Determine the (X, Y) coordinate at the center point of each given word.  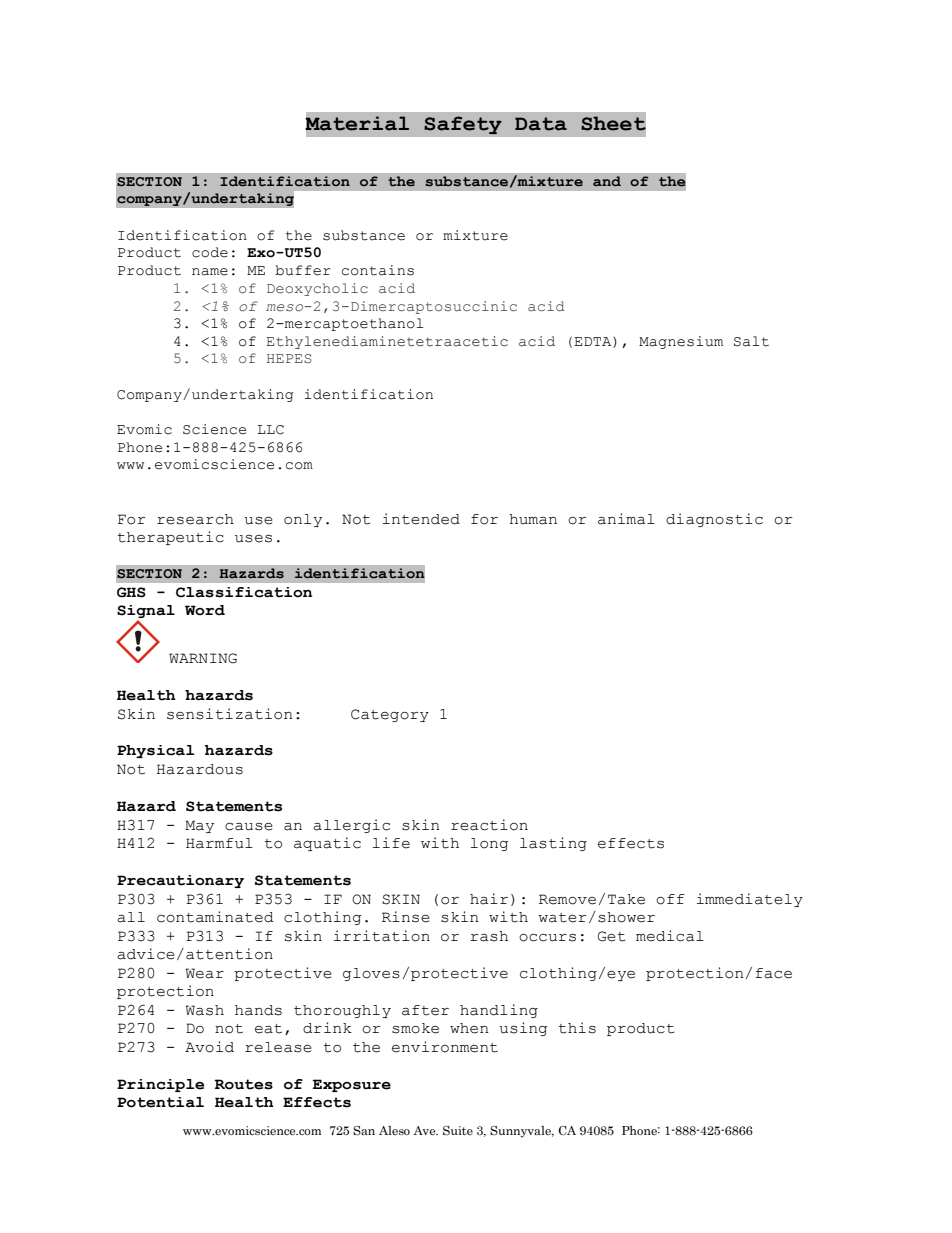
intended (421, 519)
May (199, 826)
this (577, 1028)
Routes (243, 1084)
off (670, 899)
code (210, 252)
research (195, 519)
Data (541, 124)
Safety (463, 125)
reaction (489, 825)
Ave (425, 1130)
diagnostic (714, 520)
